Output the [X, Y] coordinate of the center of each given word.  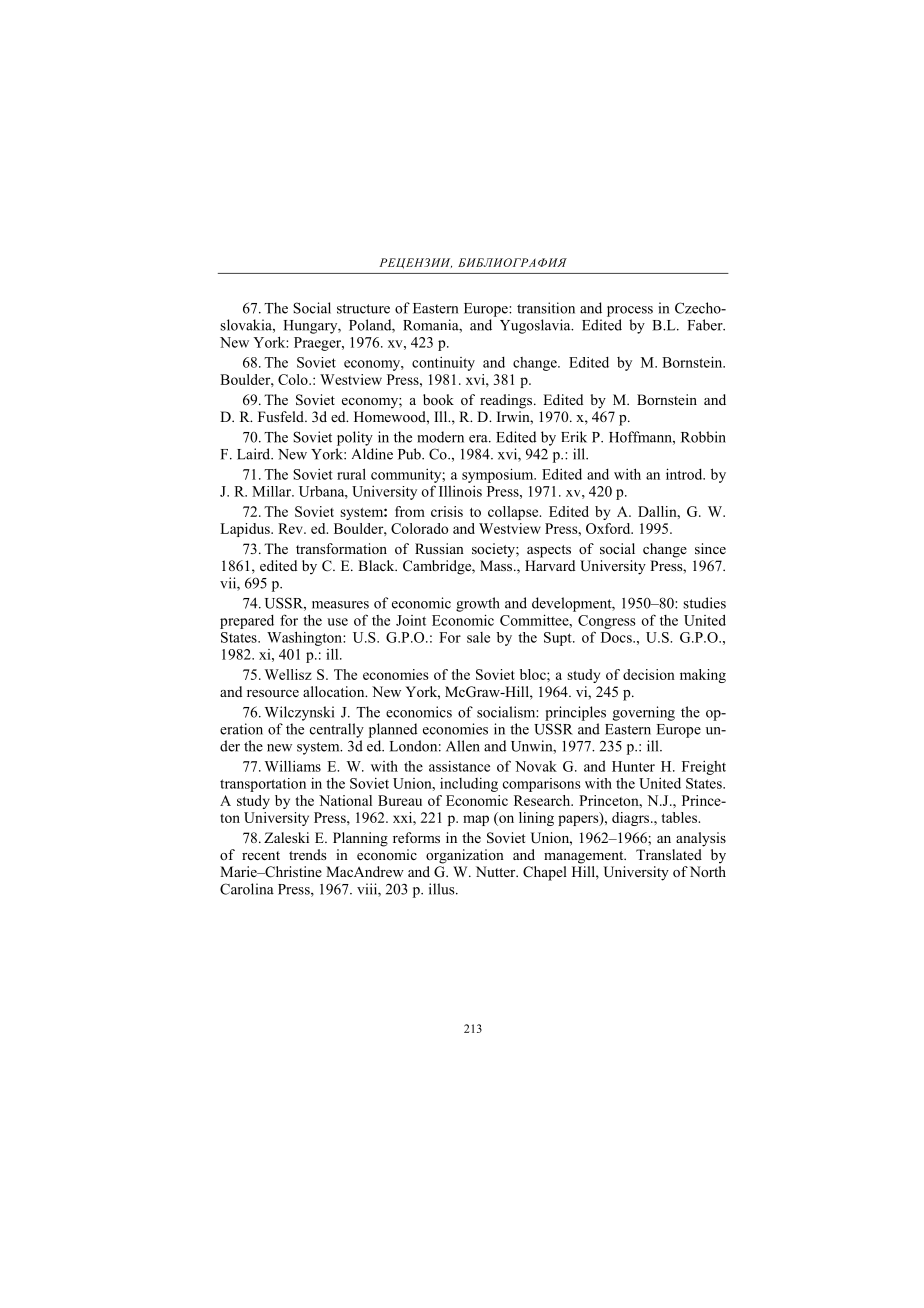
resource [273, 693]
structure [363, 309]
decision [649, 674]
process [630, 311]
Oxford [609, 528]
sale [478, 637]
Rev [291, 528]
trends [307, 854]
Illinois [460, 491]
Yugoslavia [536, 326]
